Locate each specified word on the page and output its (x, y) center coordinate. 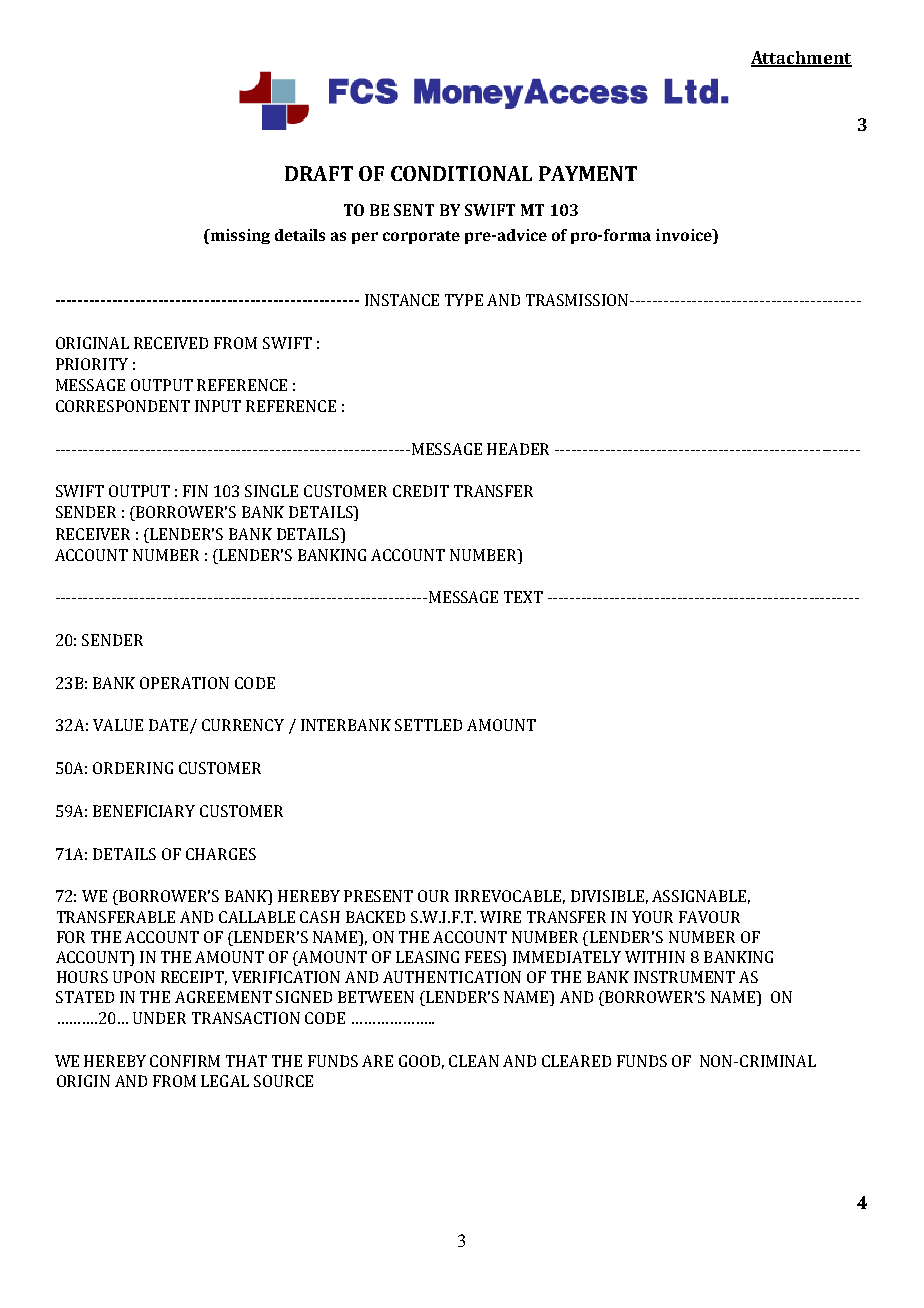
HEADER (518, 449)
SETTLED (428, 725)
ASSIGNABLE (701, 897)
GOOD (421, 1062)
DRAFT (319, 173)
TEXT (523, 597)
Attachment (801, 59)
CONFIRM (185, 1061)
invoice (685, 235)
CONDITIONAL (461, 173)
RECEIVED (171, 343)
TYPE (464, 300)
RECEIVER (93, 534)
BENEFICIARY (144, 811)
